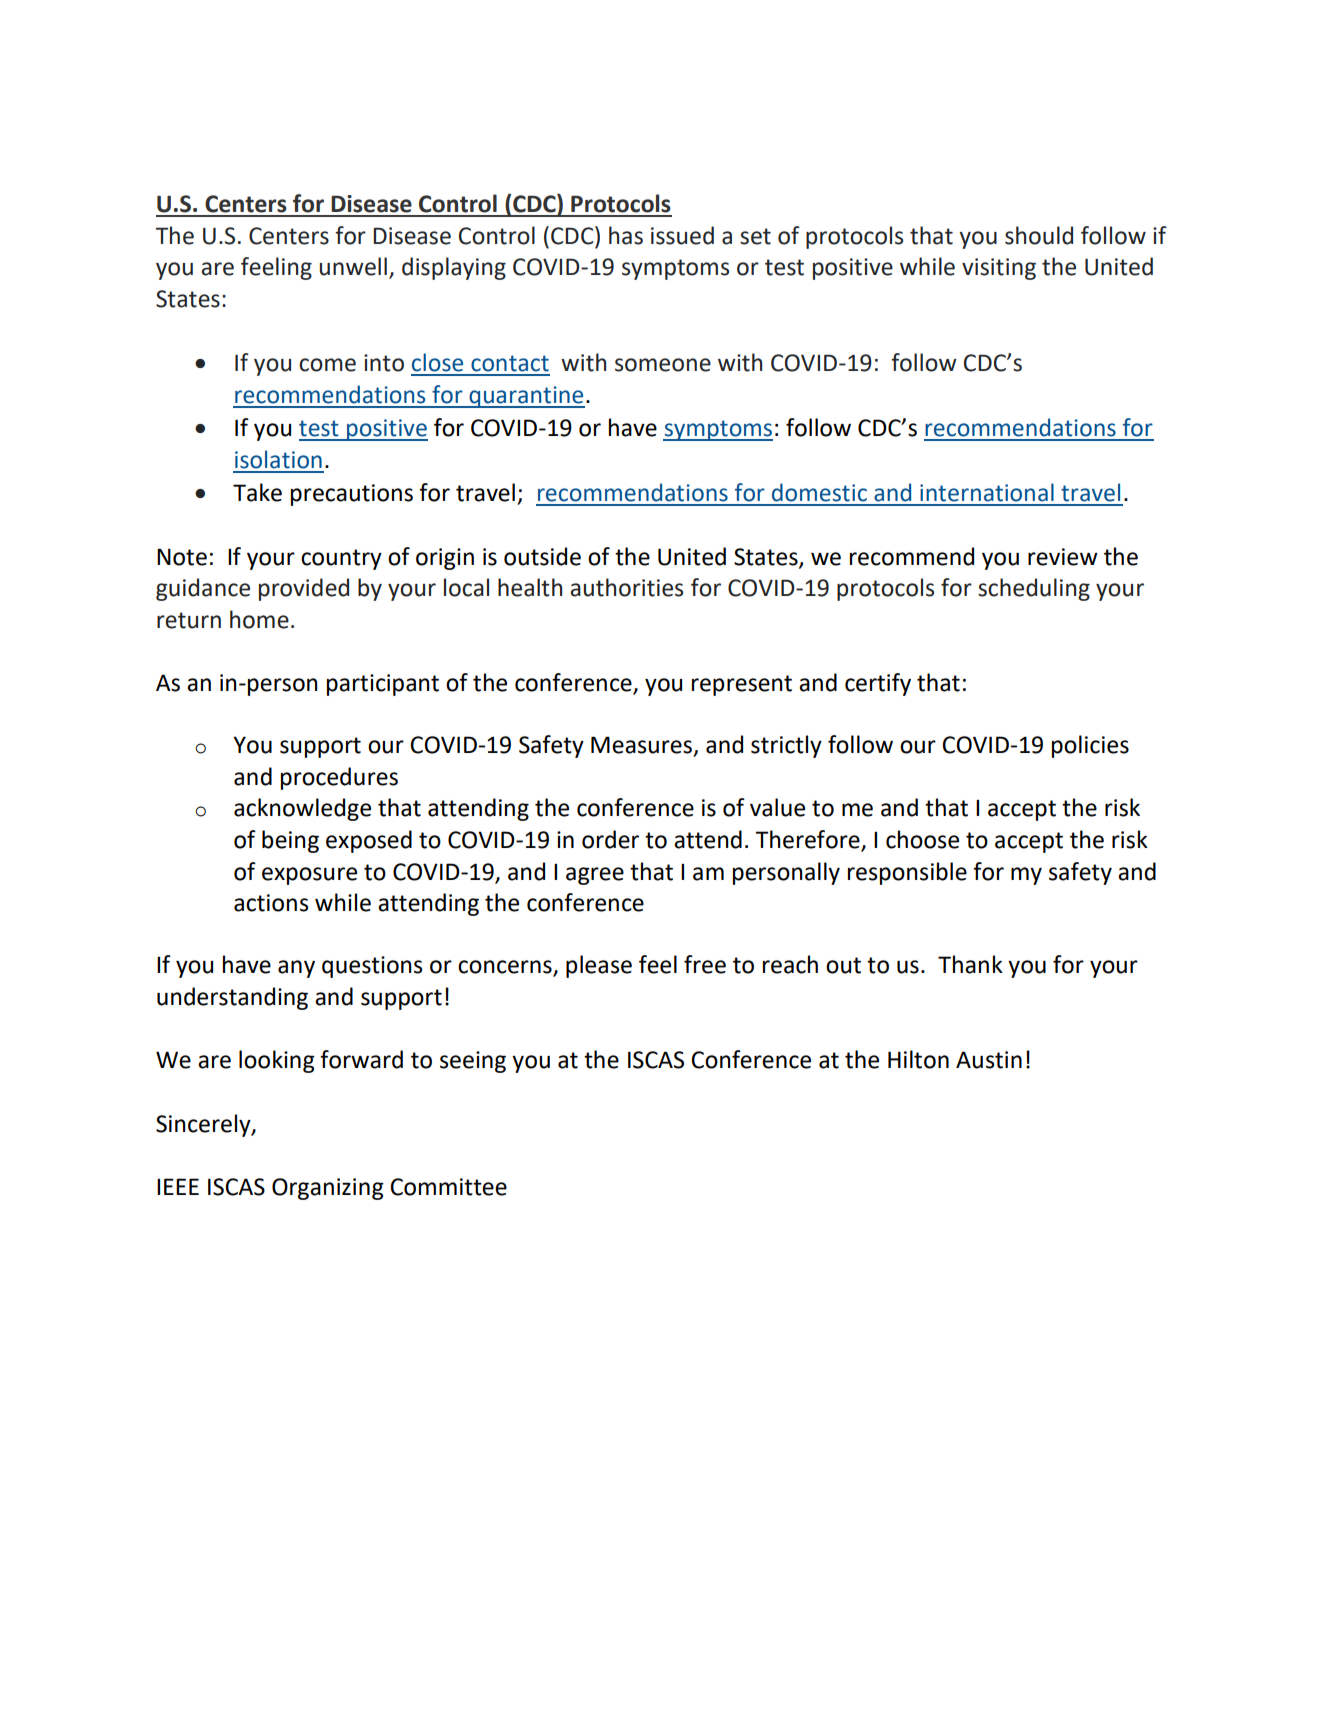 The height and width of the document is (1712, 1323). Describe the element at coordinates (353, 266) in the document. I see `unwell` at that location.
